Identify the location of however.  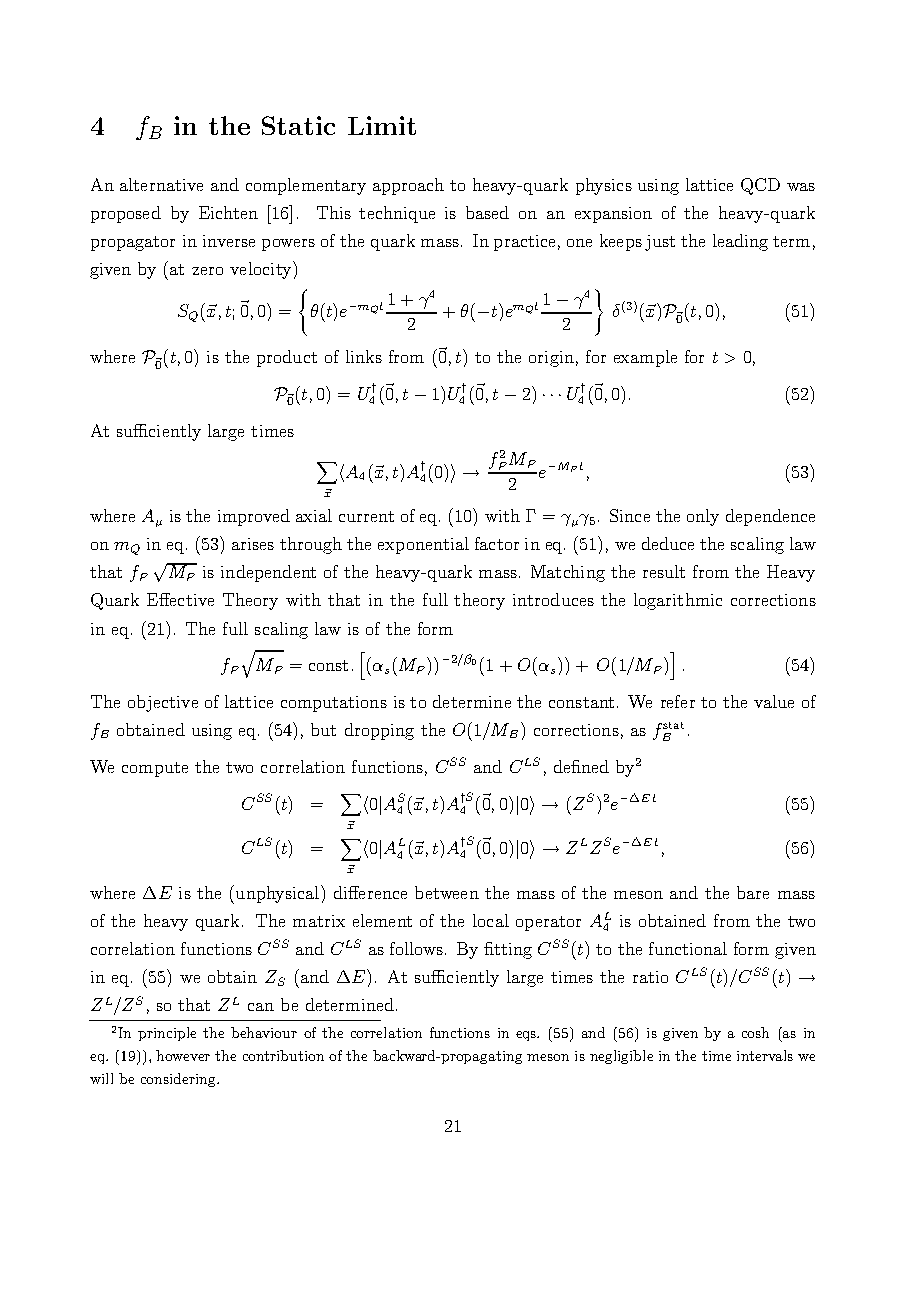
(183, 1055).
